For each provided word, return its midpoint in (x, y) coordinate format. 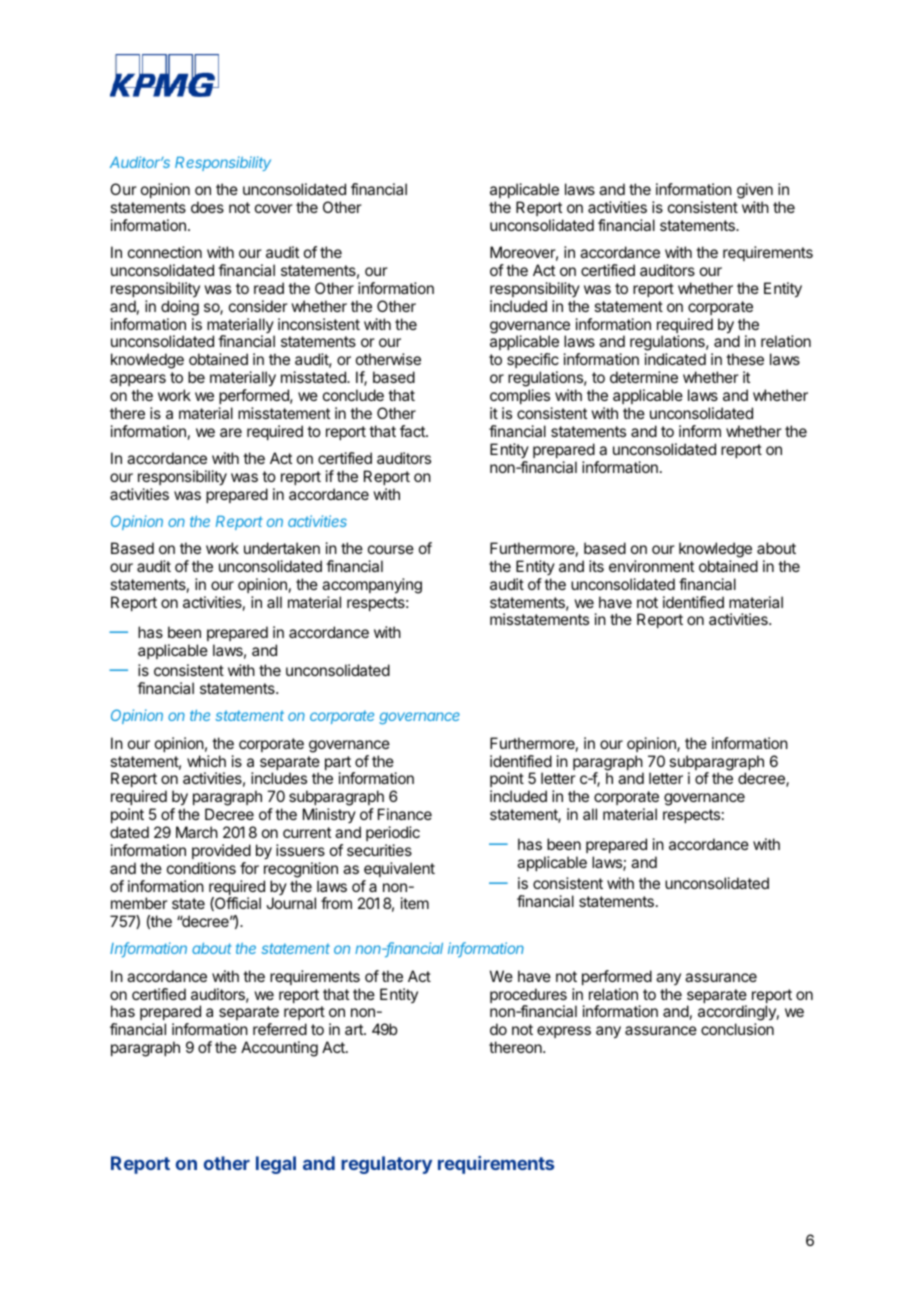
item (415, 903)
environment (651, 566)
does (207, 207)
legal (276, 1165)
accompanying (372, 586)
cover (274, 208)
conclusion (737, 1029)
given (755, 192)
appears (138, 380)
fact (413, 431)
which (206, 761)
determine (644, 377)
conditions (201, 868)
